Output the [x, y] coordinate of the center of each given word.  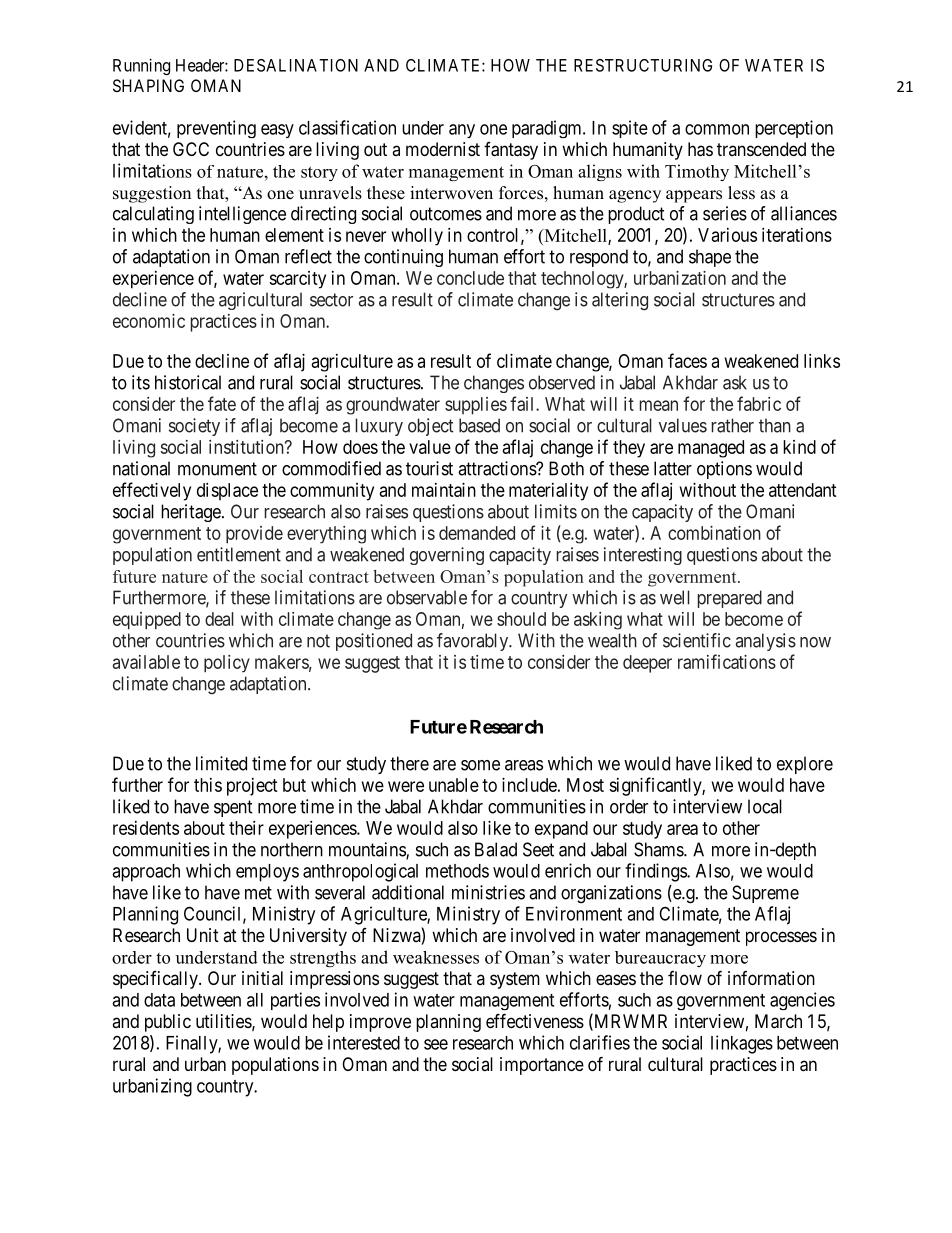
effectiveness [535, 1020]
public [168, 1023]
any [462, 131]
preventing [216, 129]
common [717, 129]
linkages [742, 1044]
